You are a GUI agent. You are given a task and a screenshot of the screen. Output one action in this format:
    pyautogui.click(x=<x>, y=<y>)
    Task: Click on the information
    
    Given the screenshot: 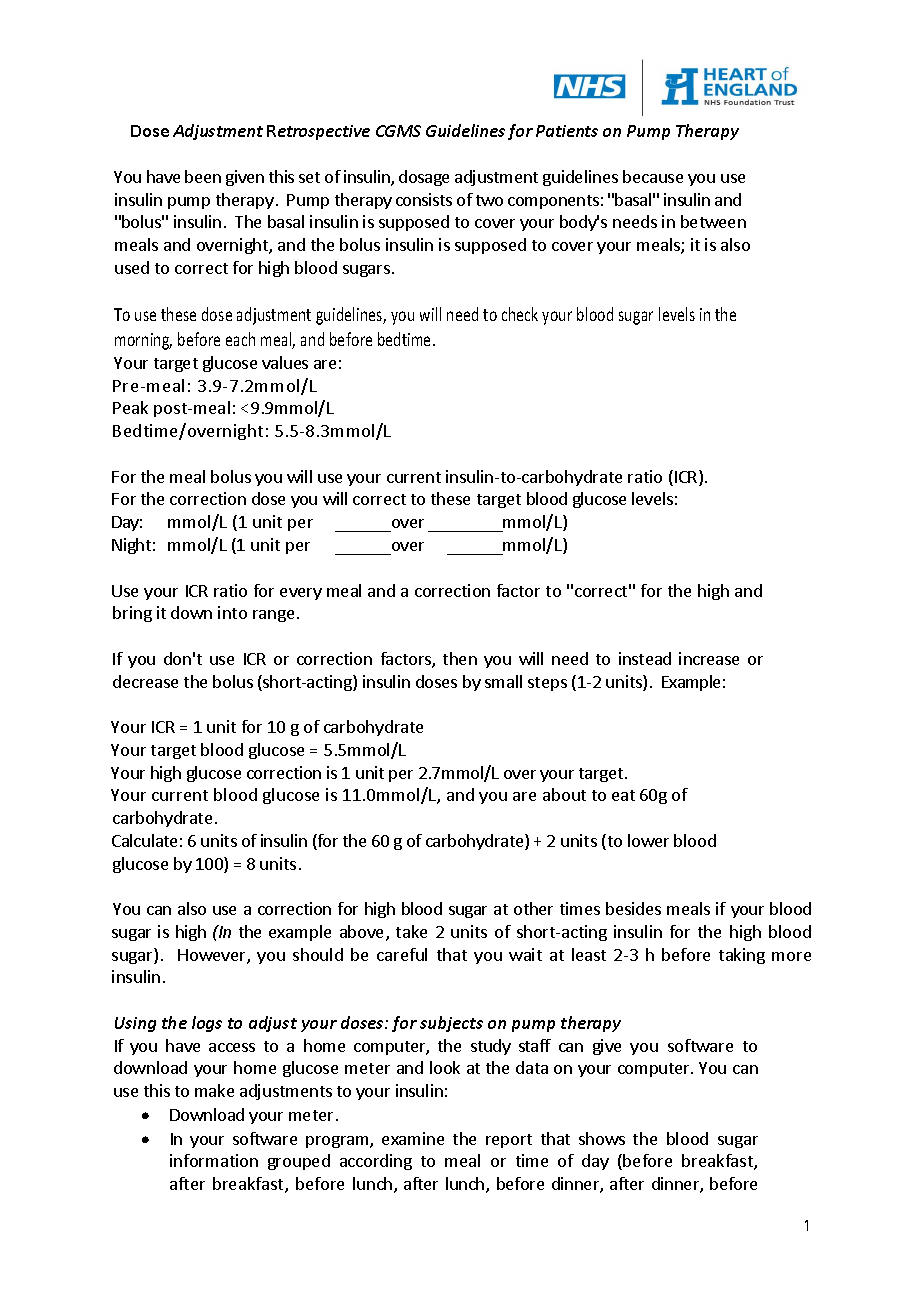 What is the action you would take?
    pyautogui.click(x=214, y=1160)
